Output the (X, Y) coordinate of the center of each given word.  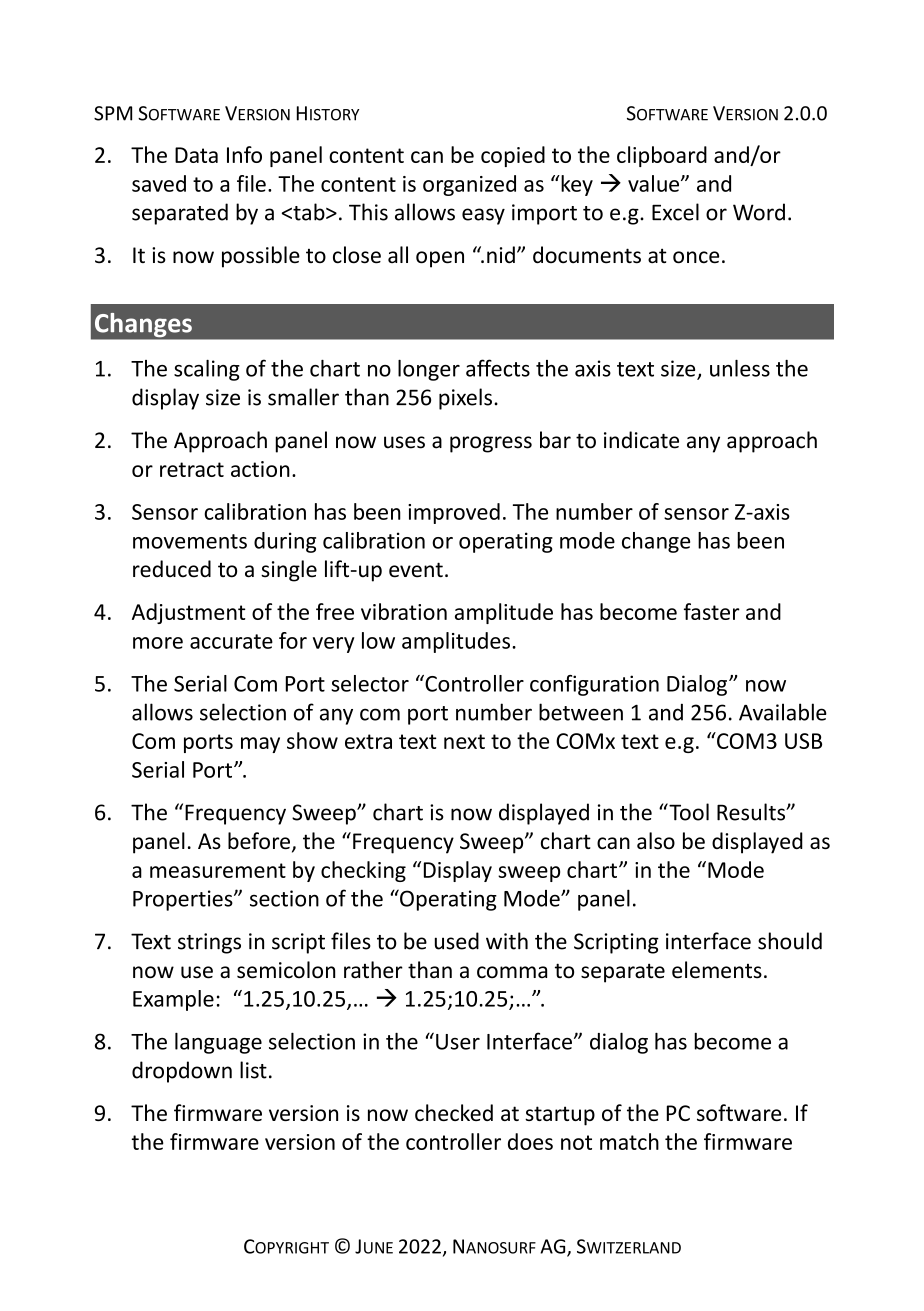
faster (712, 611)
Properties (184, 900)
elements (717, 970)
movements (190, 541)
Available (783, 712)
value (655, 183)
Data (196, 155)
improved (454, 513)
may (260, 745)
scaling (207, 370)
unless (740, 368)
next (464, 741)
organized (469, 185)
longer (429, 370)
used (457, 941)
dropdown (182, 1072)
